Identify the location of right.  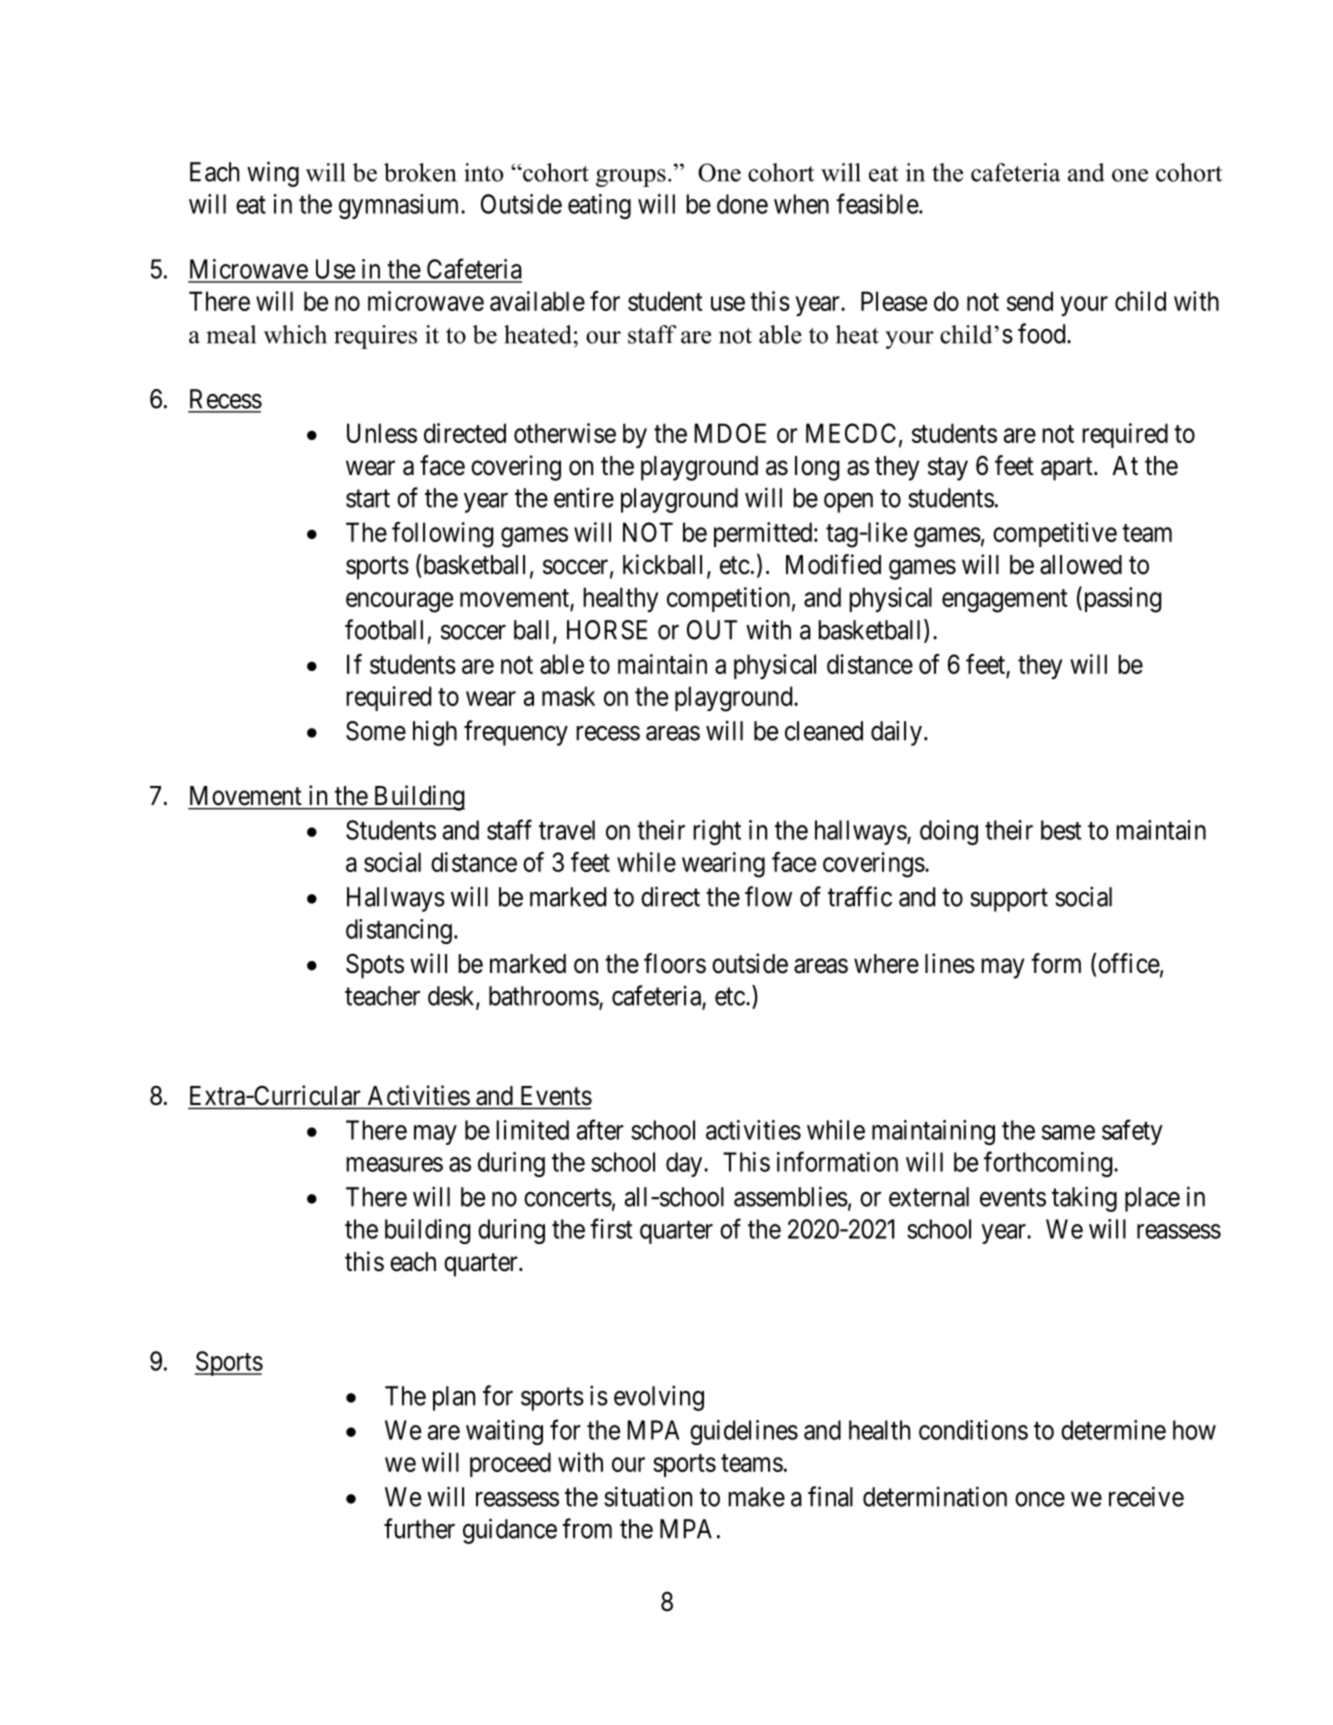
(717, 832).
